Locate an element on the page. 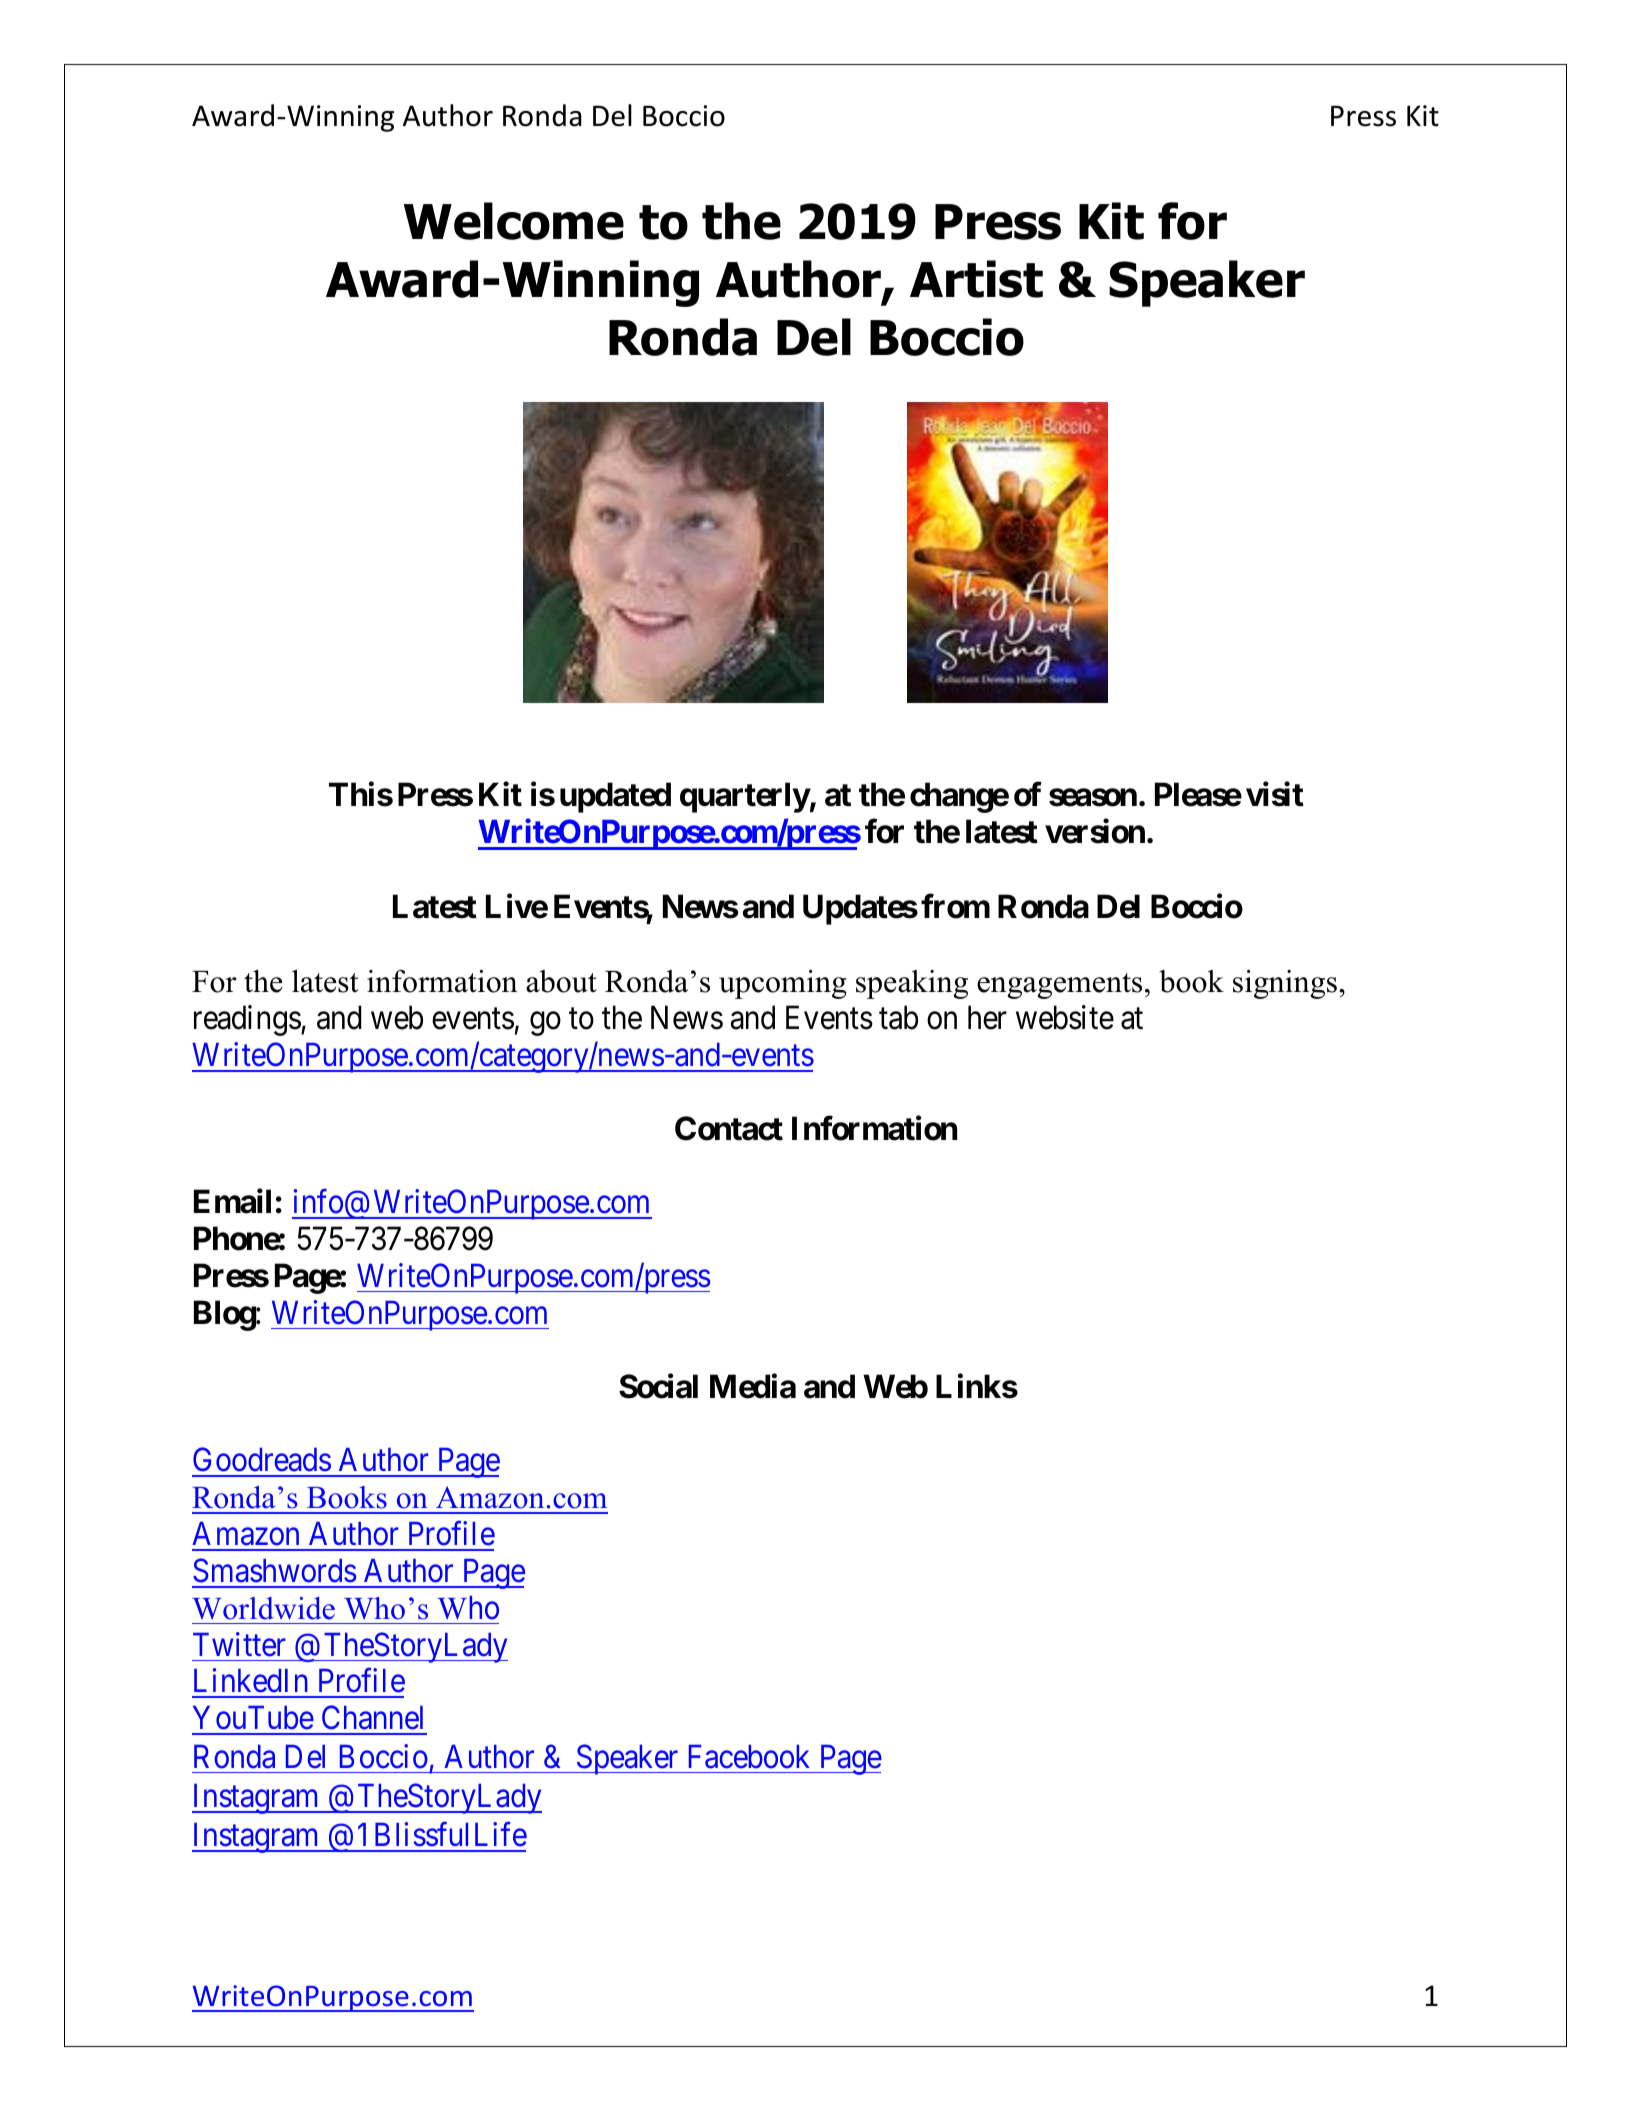 This document has height=2111, width=1631. about is located at coordinates (561, 981).
